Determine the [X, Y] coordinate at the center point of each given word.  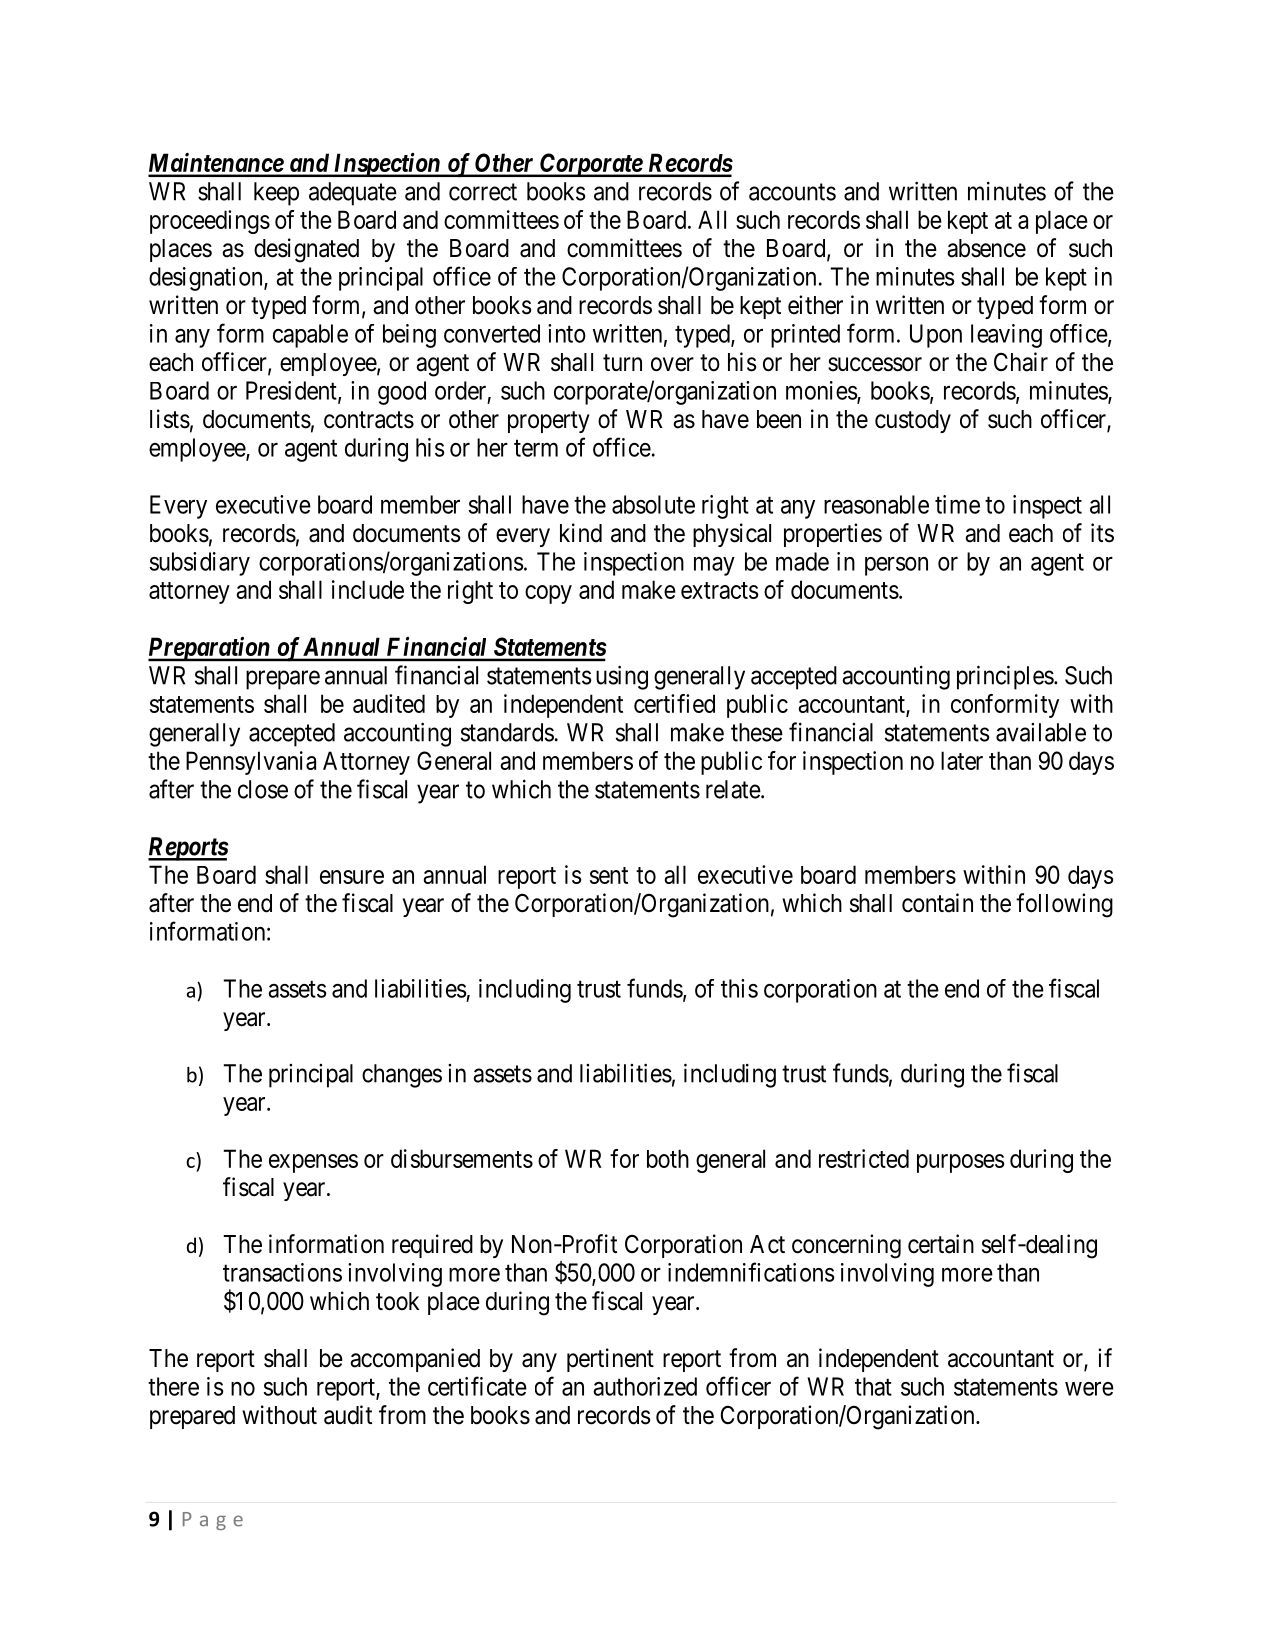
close [263, 789]
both [668, 1158]
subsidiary [200, 564]
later [962, 760]
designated [306, 250]
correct [483, 192]
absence [986, 248]
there [173, 1386]
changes [402, 1076]
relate [733, 789]
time [957, 504]
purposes [961, 1163]
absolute [653, 504]
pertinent [610, 1360]
